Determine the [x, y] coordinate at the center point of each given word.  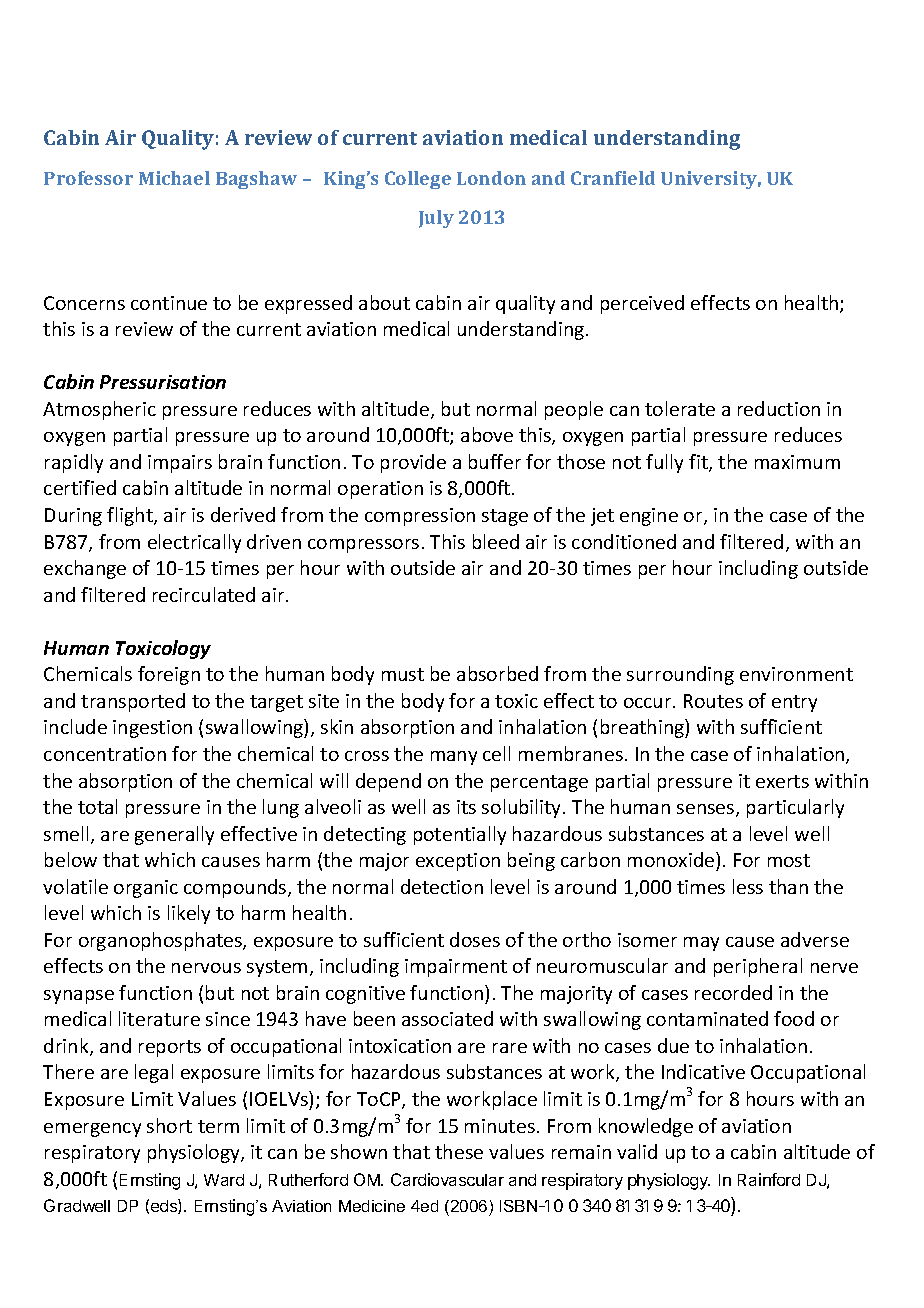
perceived [642, 304]
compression [420, 517]
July [436, 219]
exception [458, 862]
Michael [174, 178]
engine [649, 517]
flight [131, 516]
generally [174, 835]
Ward [224, 1180]
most [789, 860]
